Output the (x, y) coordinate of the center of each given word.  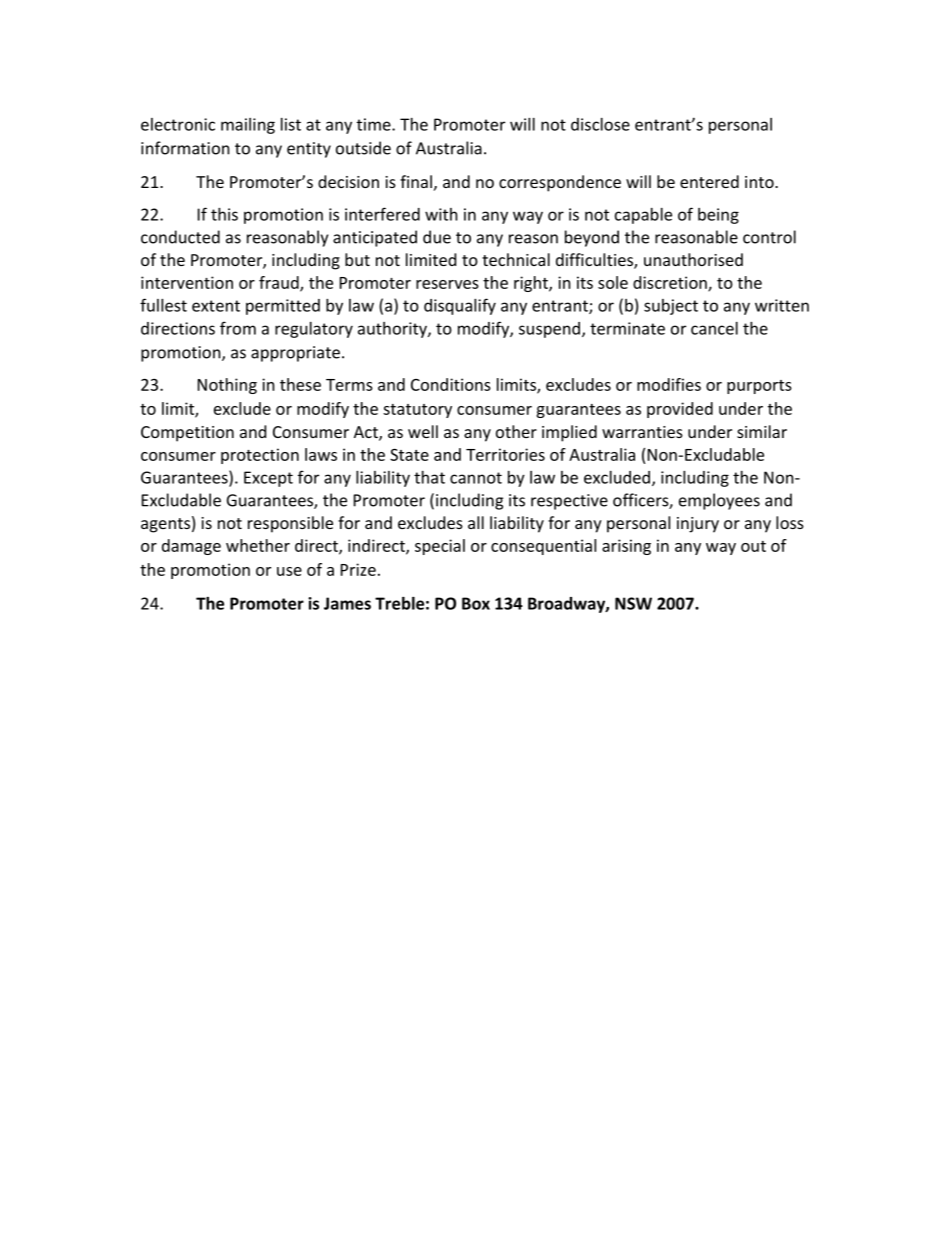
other (516, 431)
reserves (447, 284)
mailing (248, 126)
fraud (280, 283)
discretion (671, 283)
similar (762, 431)
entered (709, 181)
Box (476, 603)
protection (260, 456)
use (289, 571)
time (375, 124)
